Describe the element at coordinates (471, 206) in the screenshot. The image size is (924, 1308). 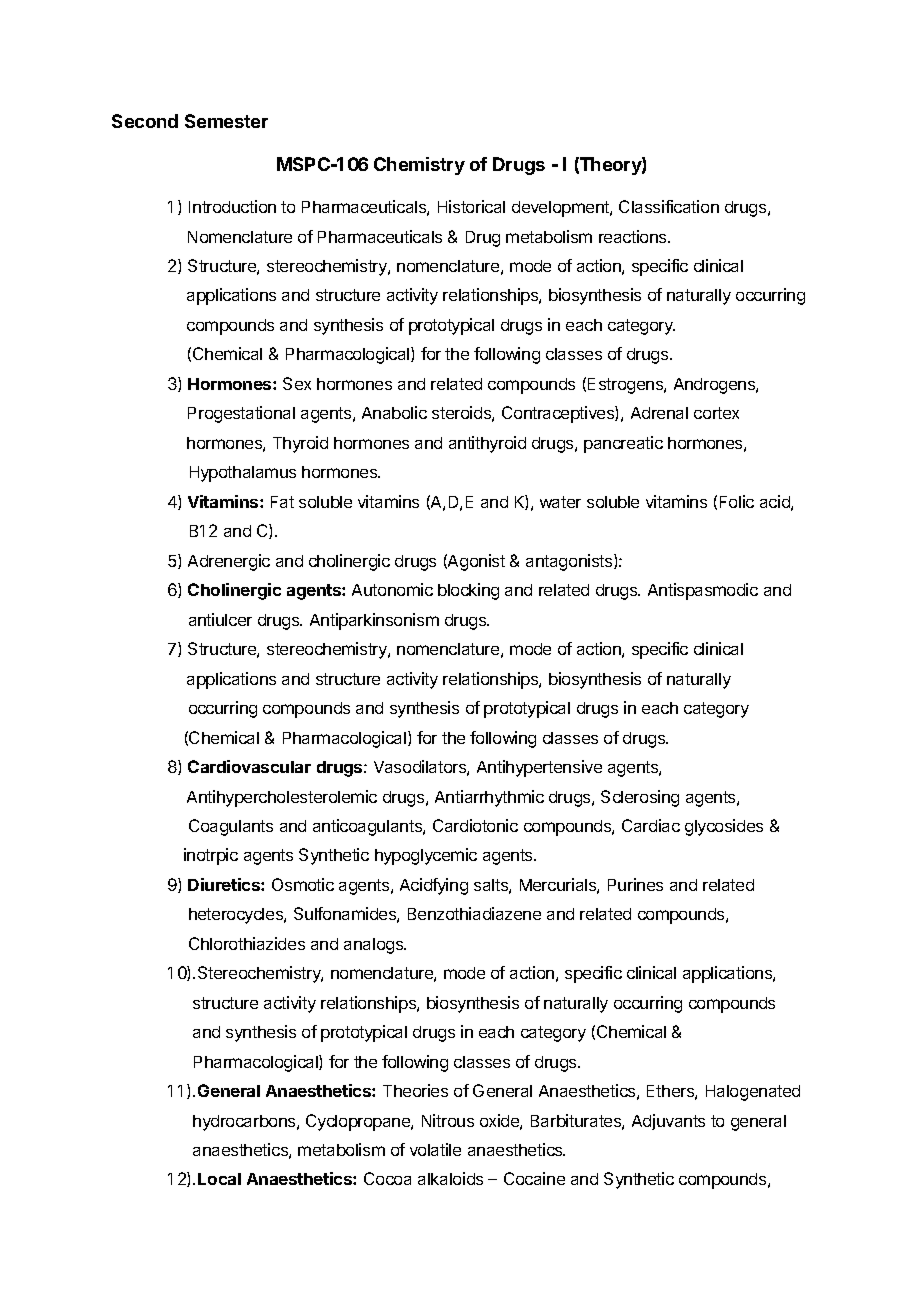
I see `Historical` at that location.
